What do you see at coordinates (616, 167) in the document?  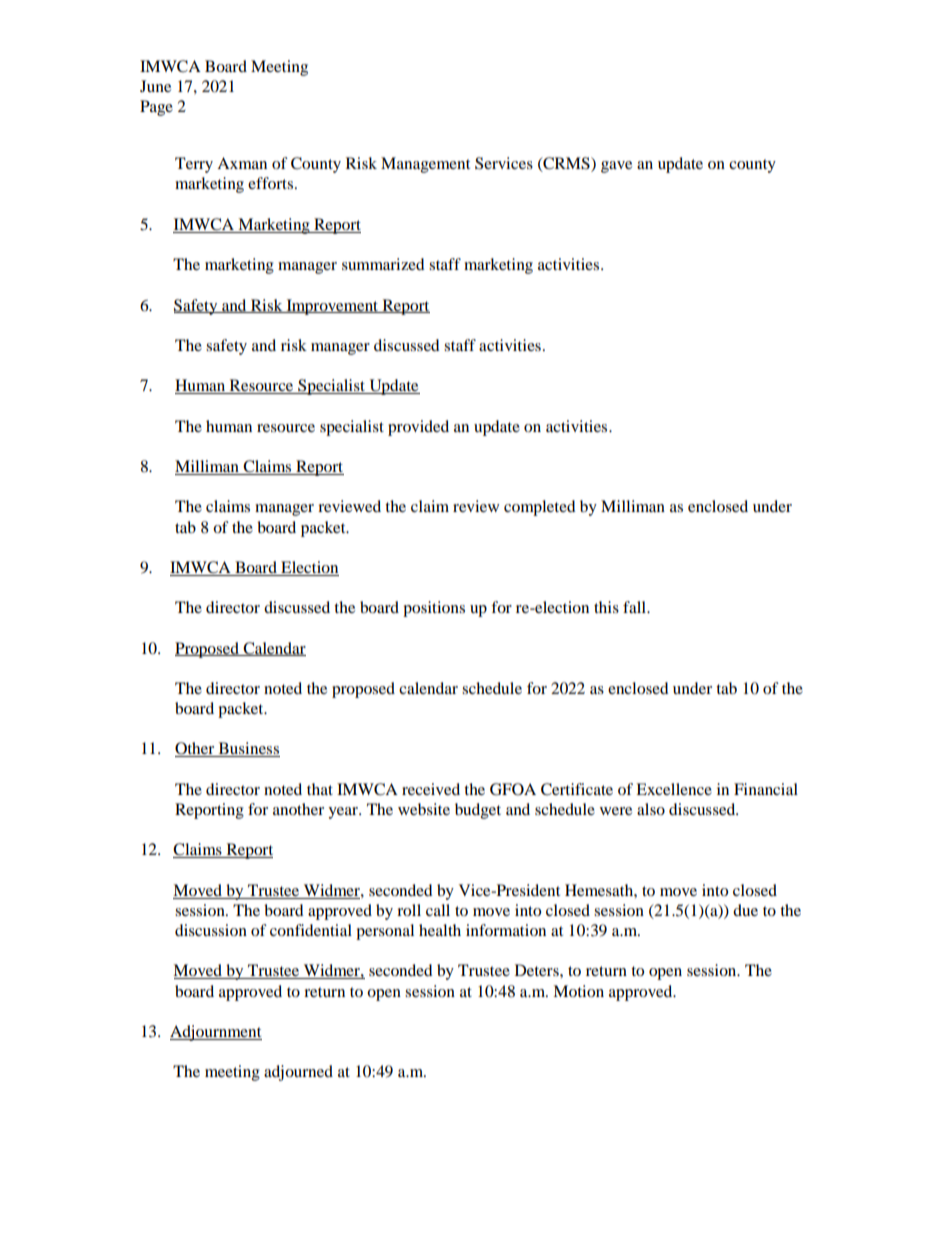 I see `gave` at bounding box center [616, 167].
